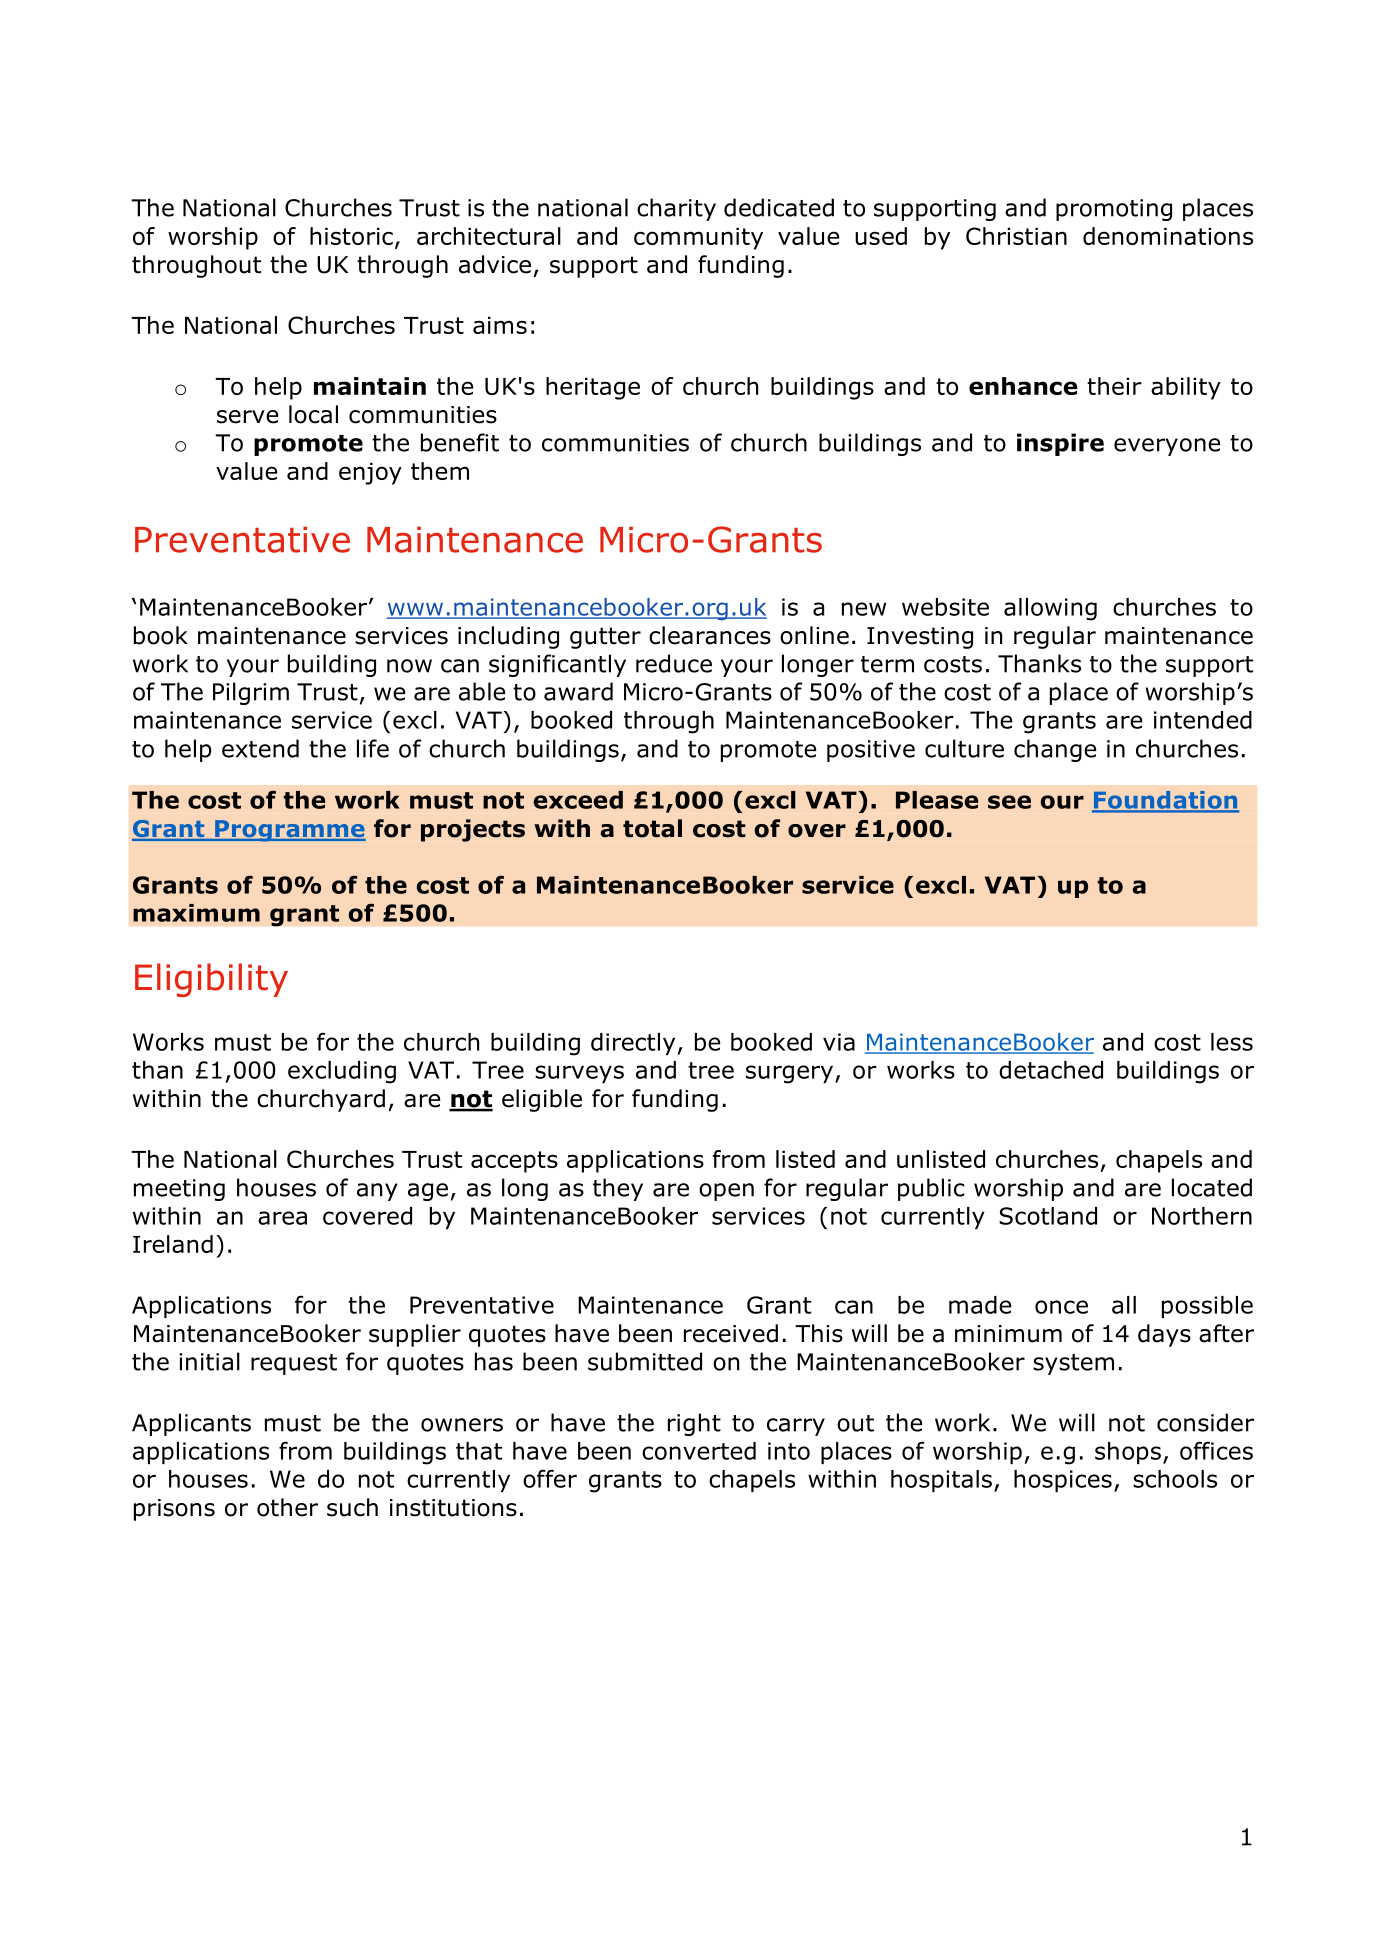  I want to click on promoting, so click(1114, 210).
